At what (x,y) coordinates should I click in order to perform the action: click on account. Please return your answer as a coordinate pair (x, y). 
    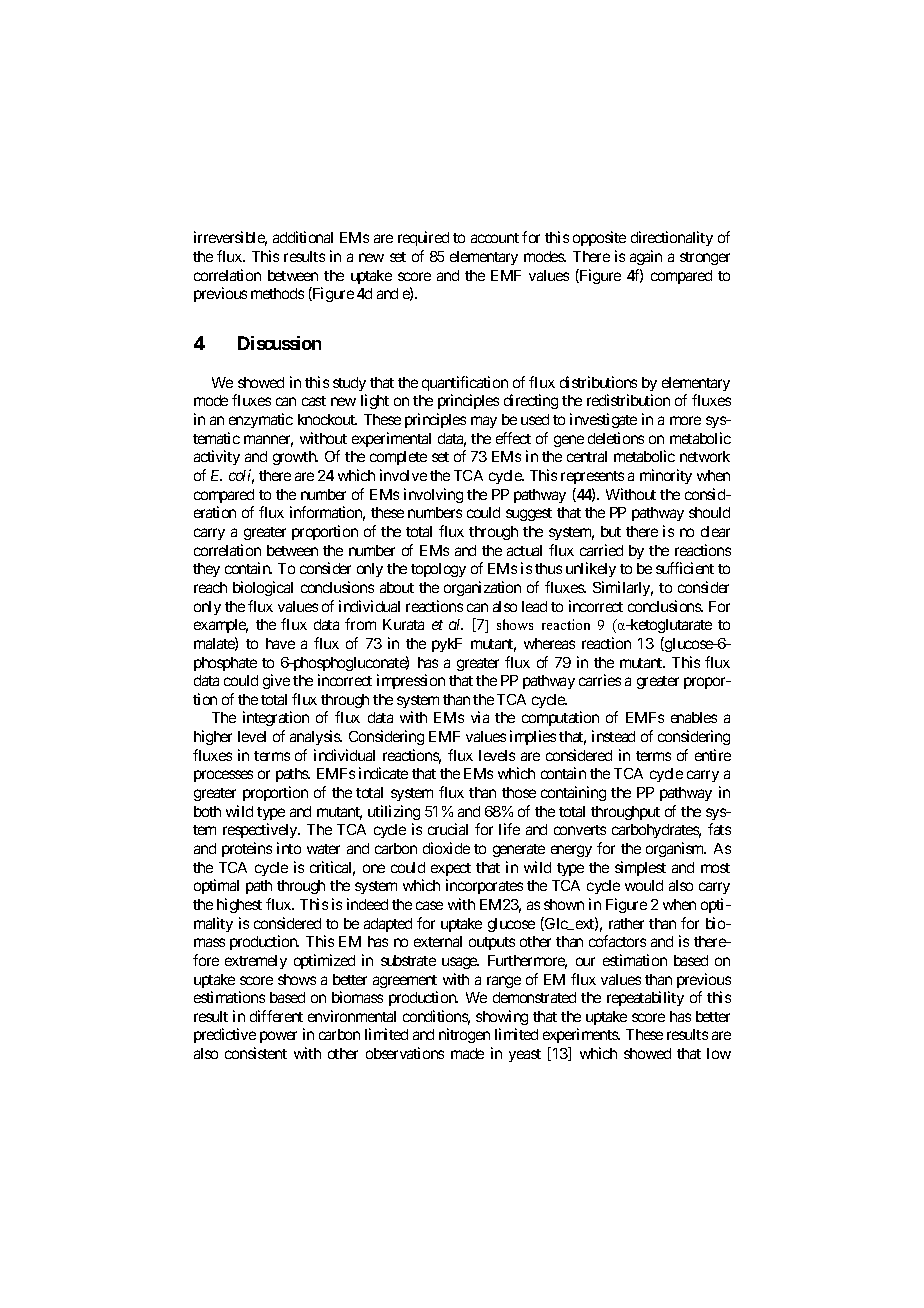
    Looking at the image, I should click on (495, 238).
